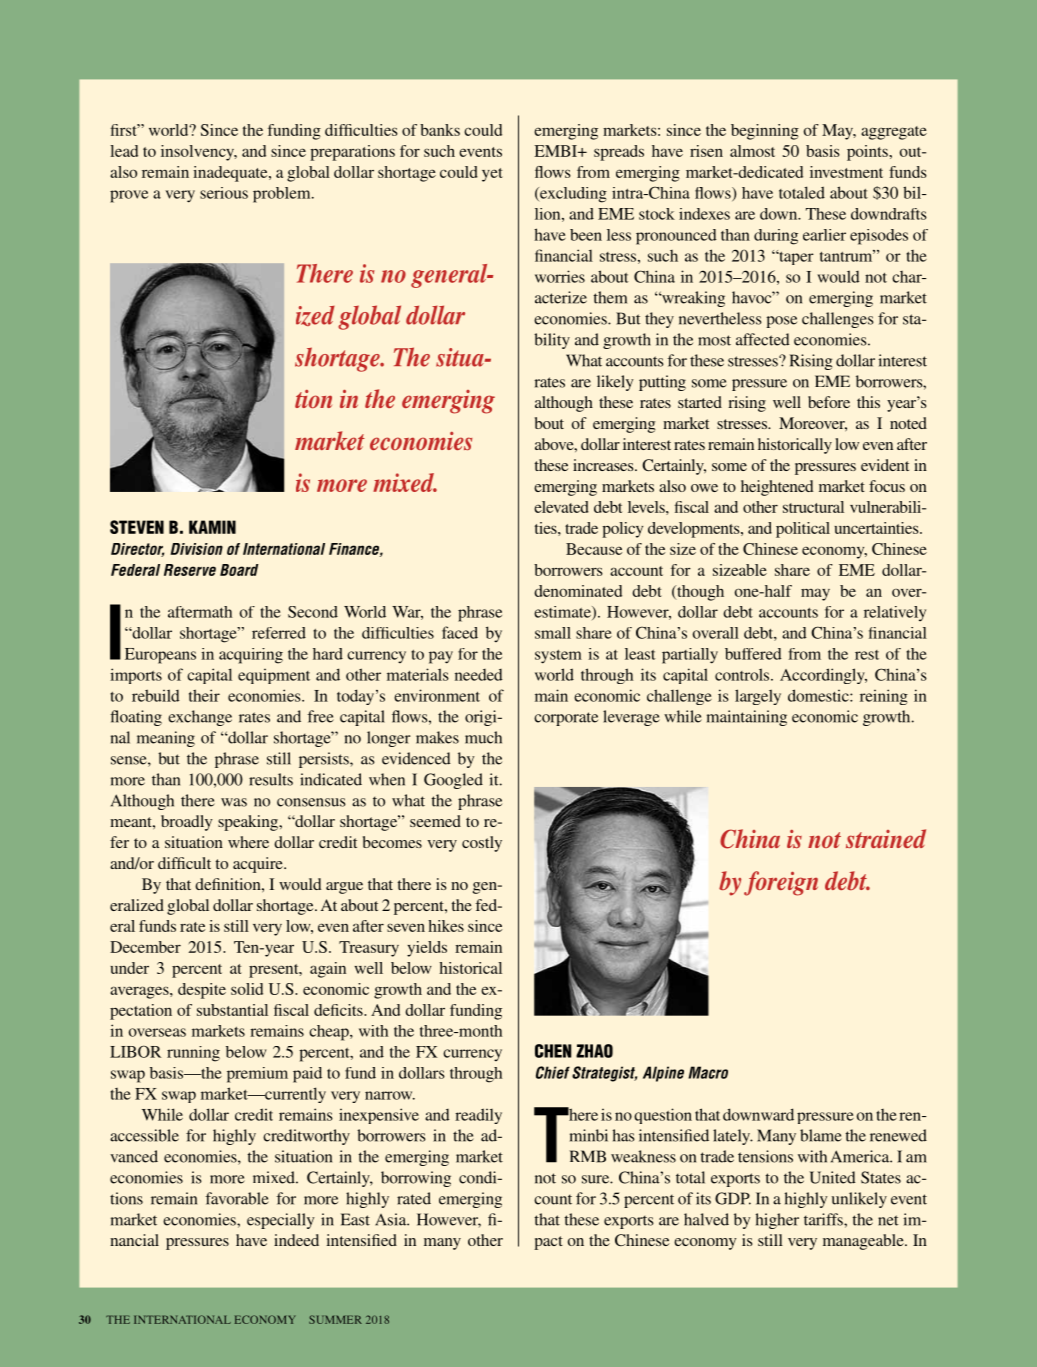 The image size is (1037, 1367). I want to click on Board, so click(239, 570).
